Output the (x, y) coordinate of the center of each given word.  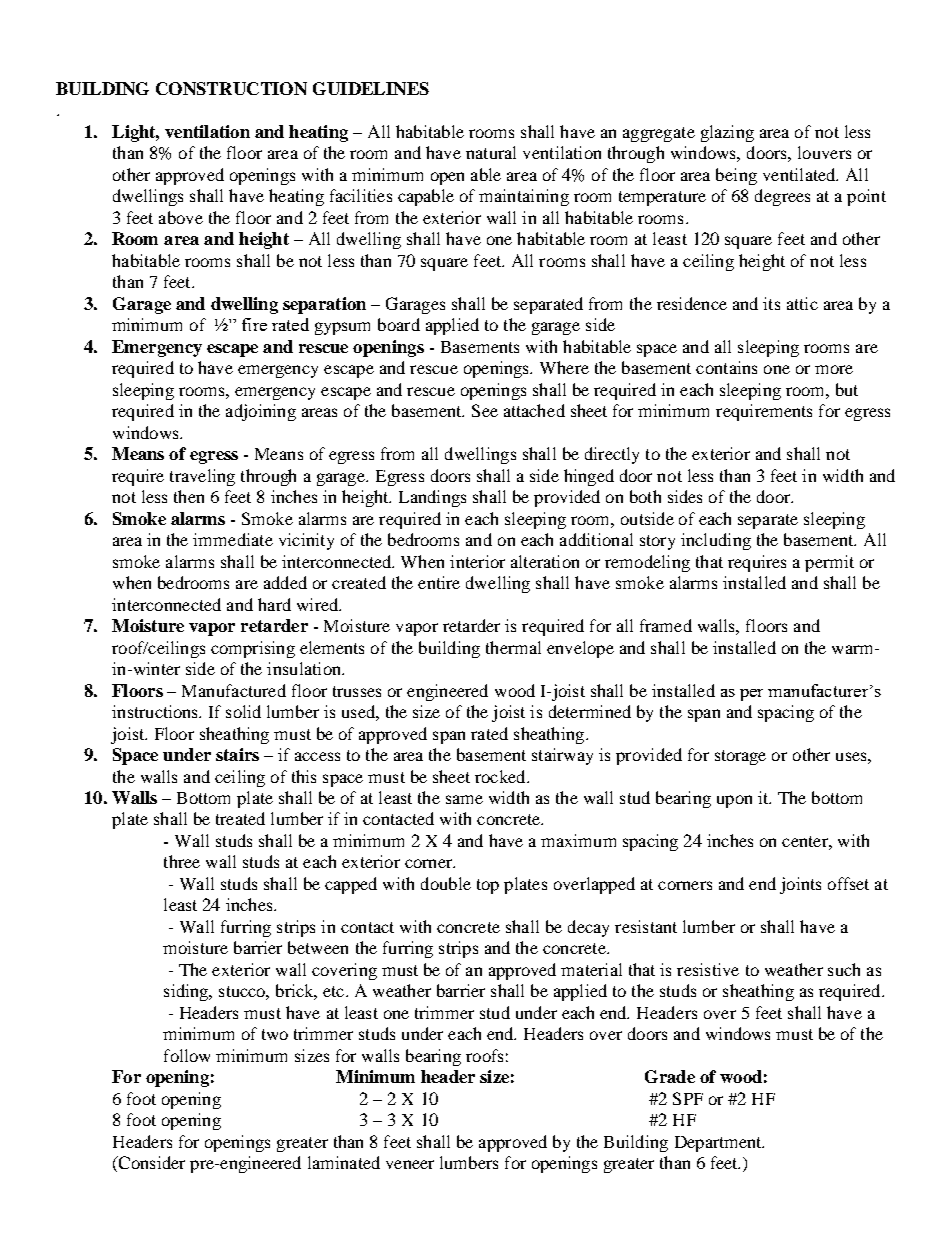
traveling (202, 477)
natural (491, 152)
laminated (344, 1162)
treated (240, 818)
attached (534, 410)
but (847, 389)
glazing (727, 133)
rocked (501, 776)
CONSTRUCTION (231, 88)
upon (734, 801)
